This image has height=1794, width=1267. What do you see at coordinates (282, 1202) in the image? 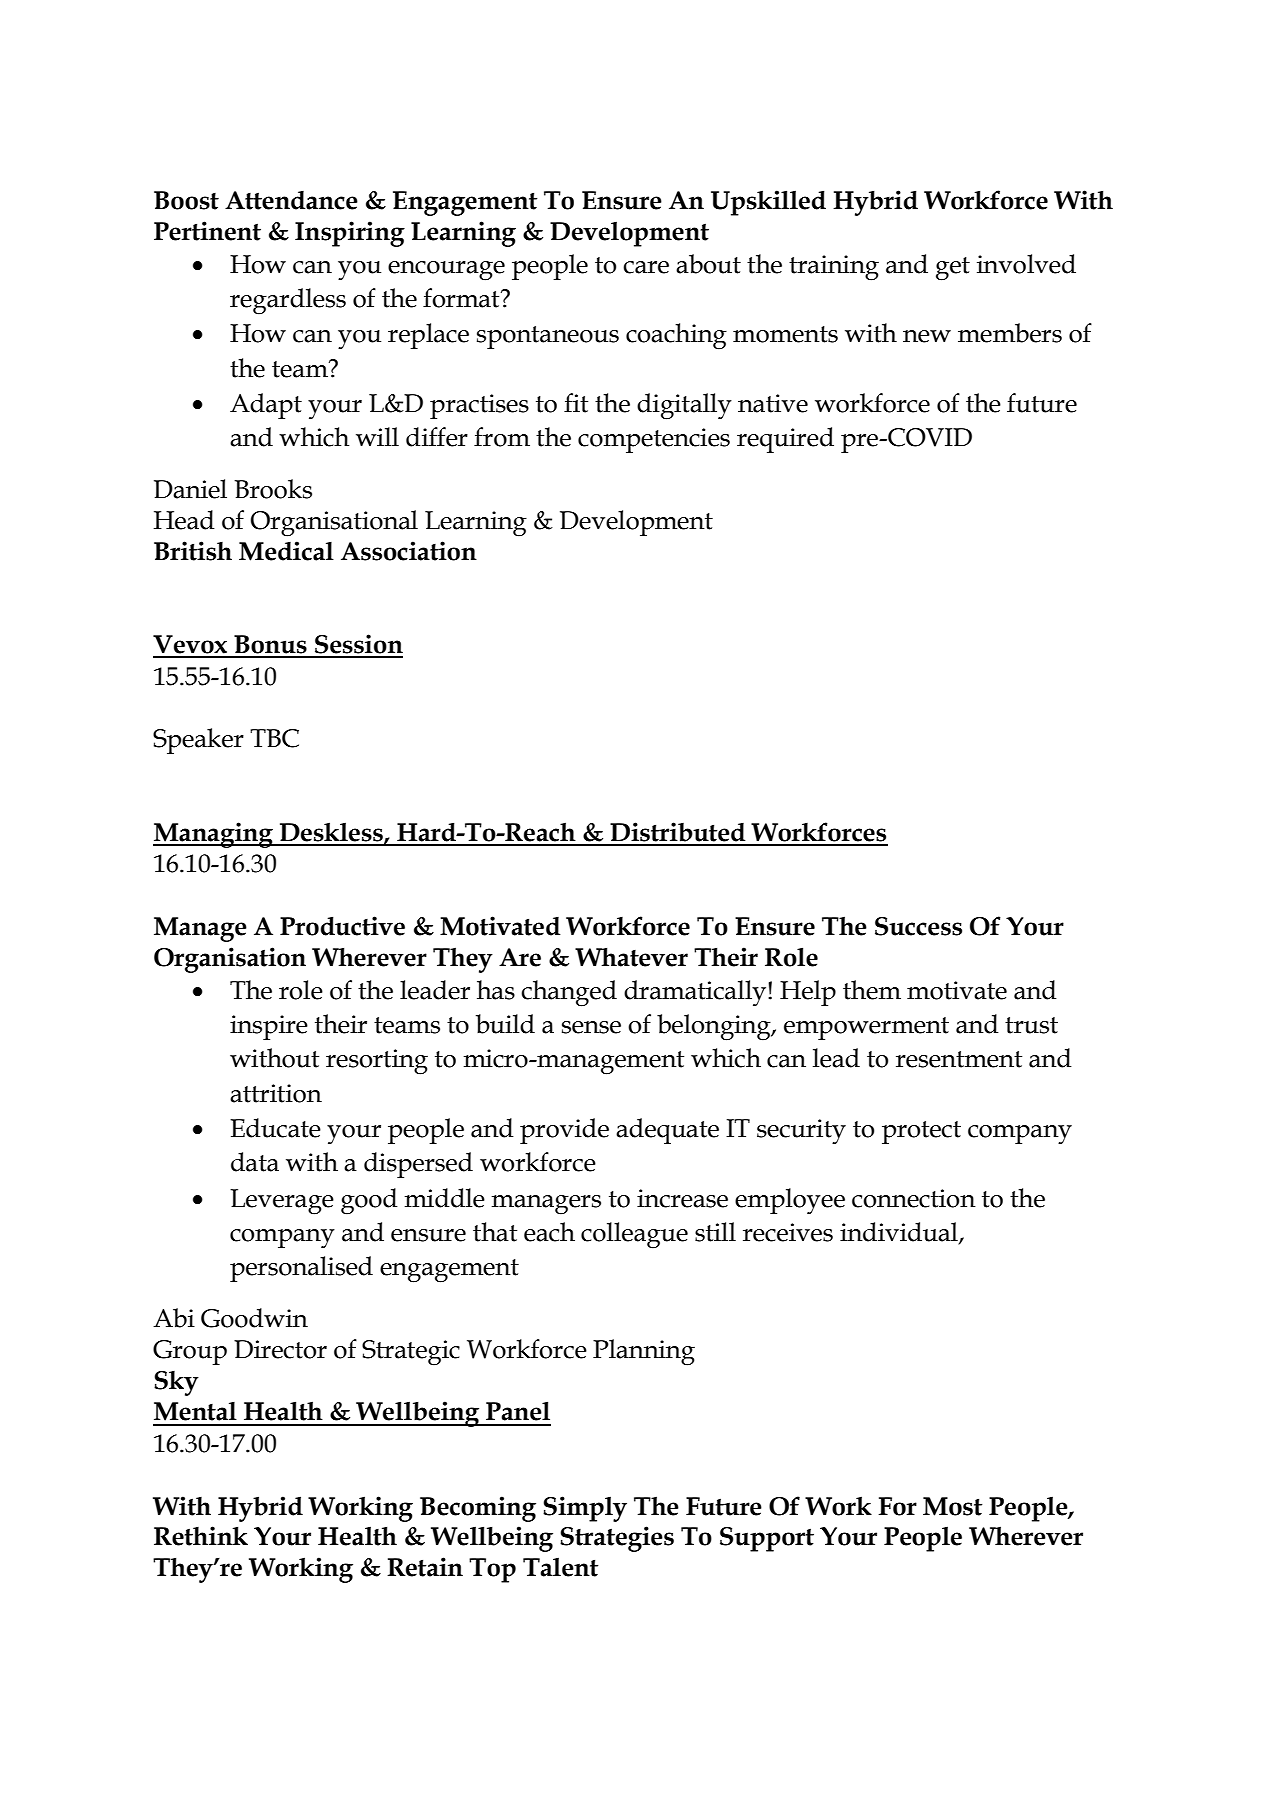
I see `Leverage` at bounding box center [282, 1202].
